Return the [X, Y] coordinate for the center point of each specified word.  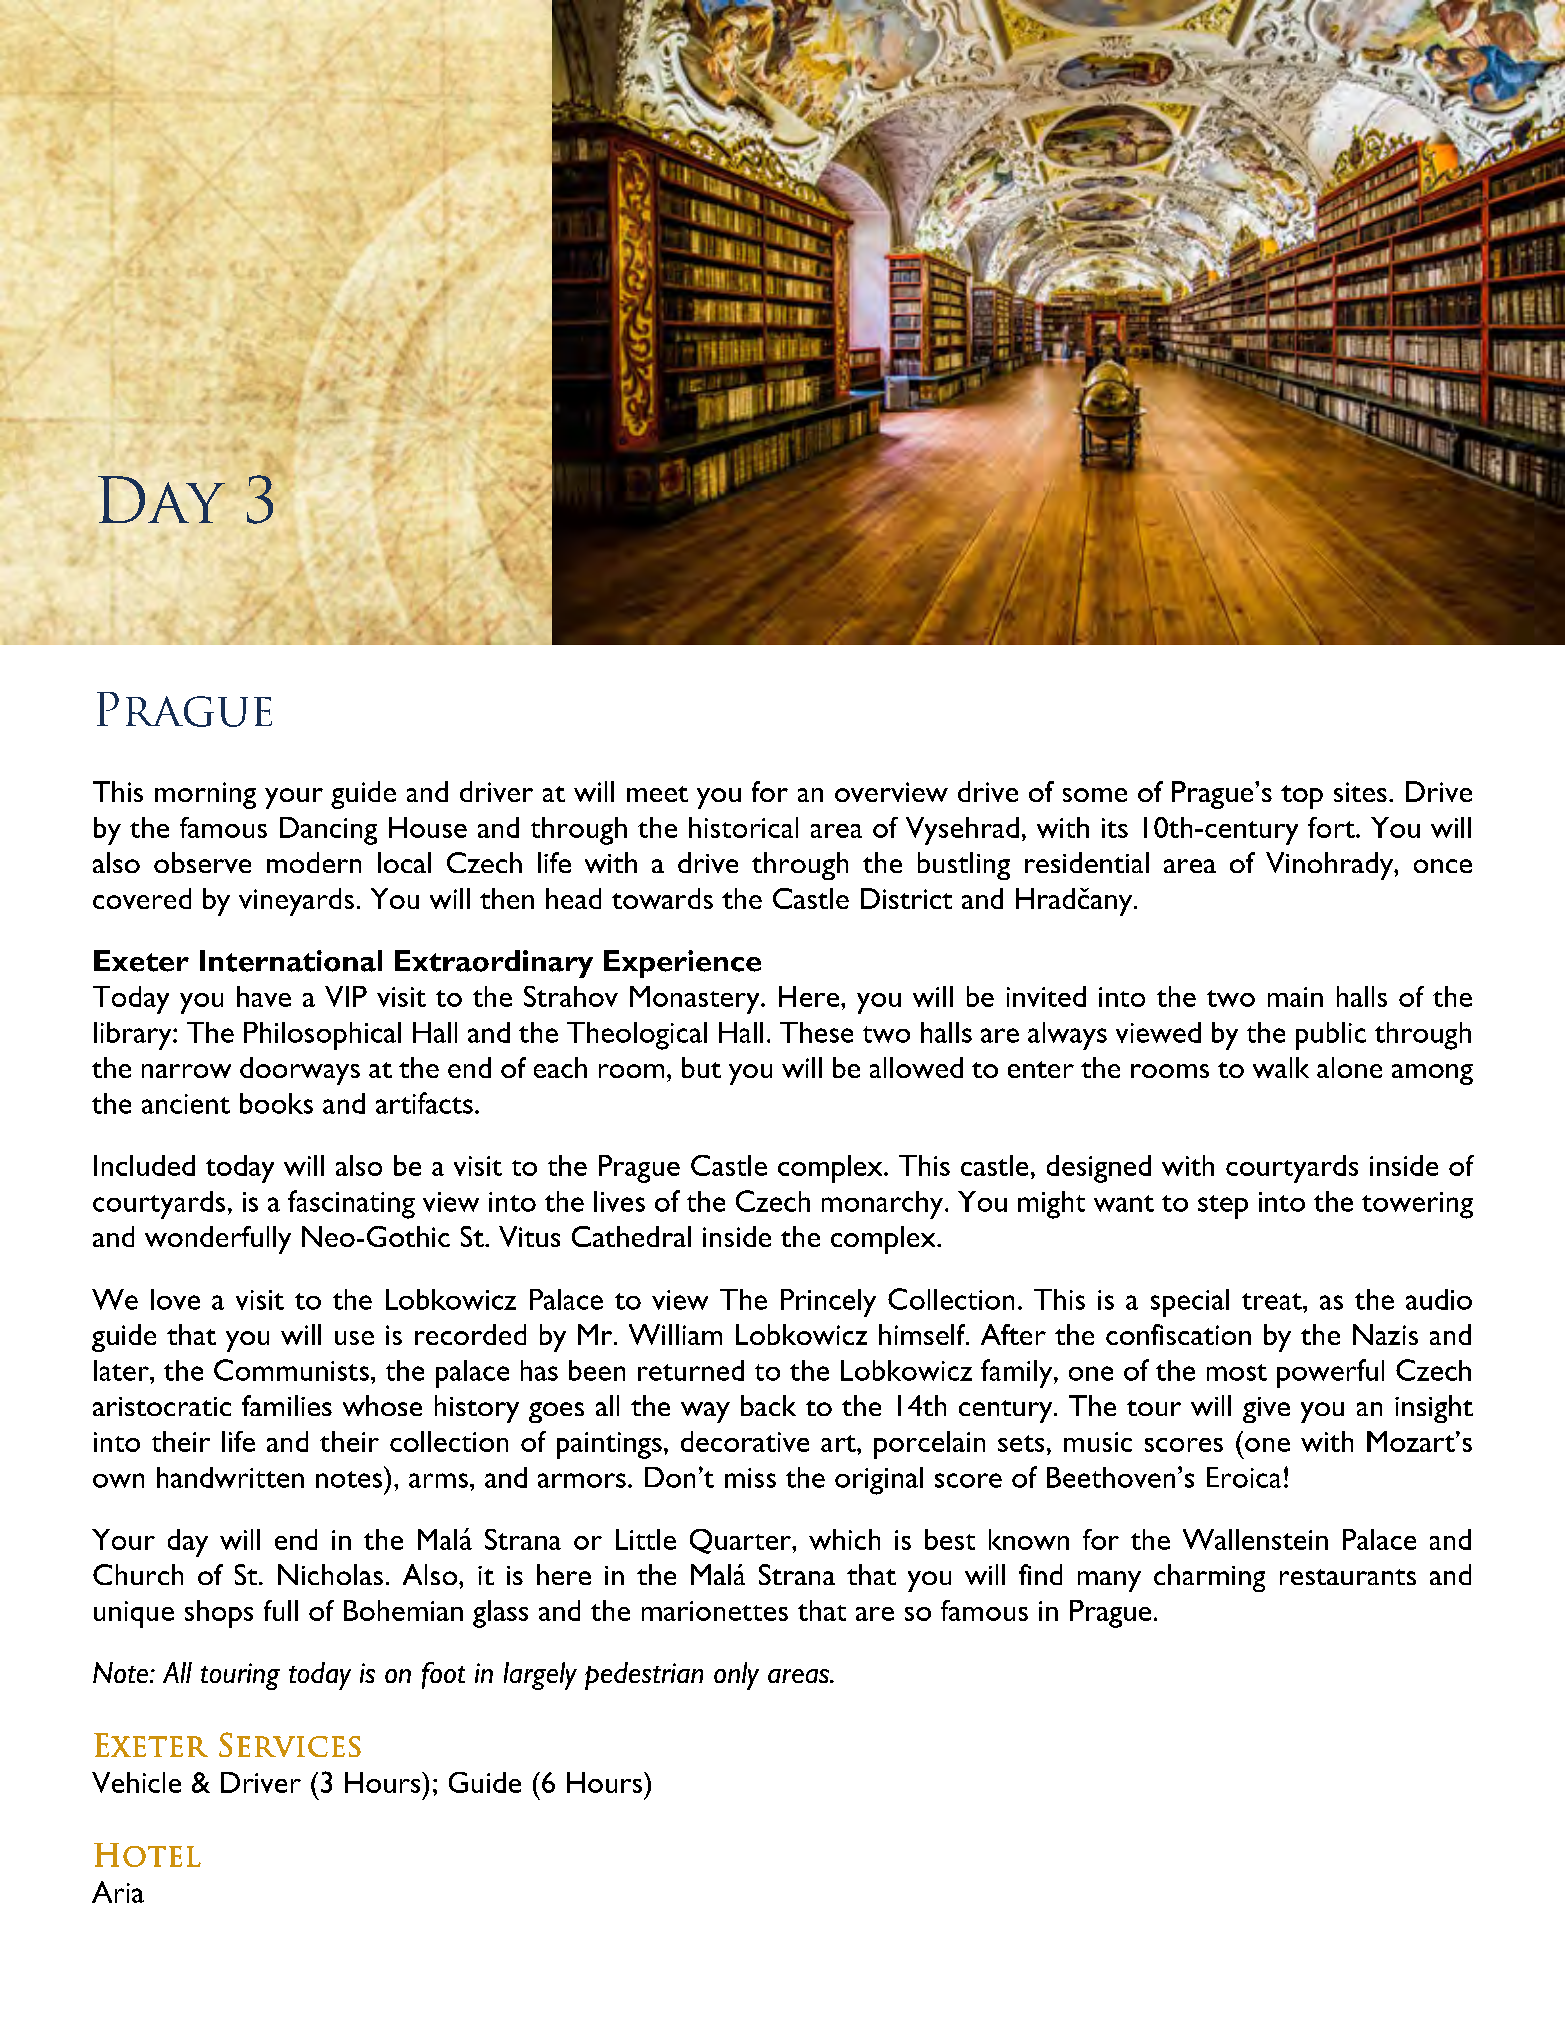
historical [743, 827]
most [1237, 1372]
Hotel [147, 1855]
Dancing [328, 831]
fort [1332, 827]
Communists [291, 1370]
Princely [828, 1303]
